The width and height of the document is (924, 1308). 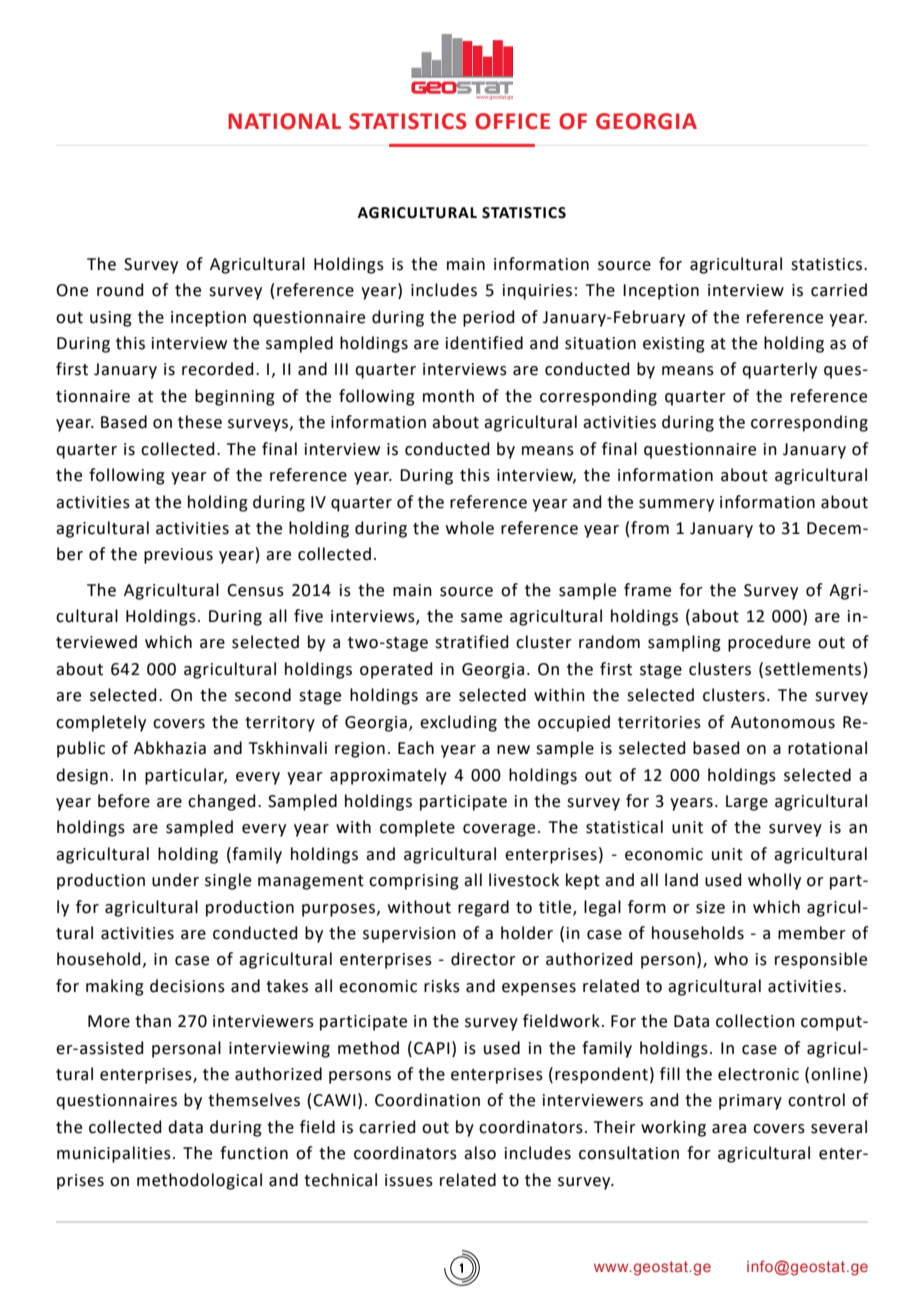 I want to click on NATIONAL, so click(x=284, y=121).
